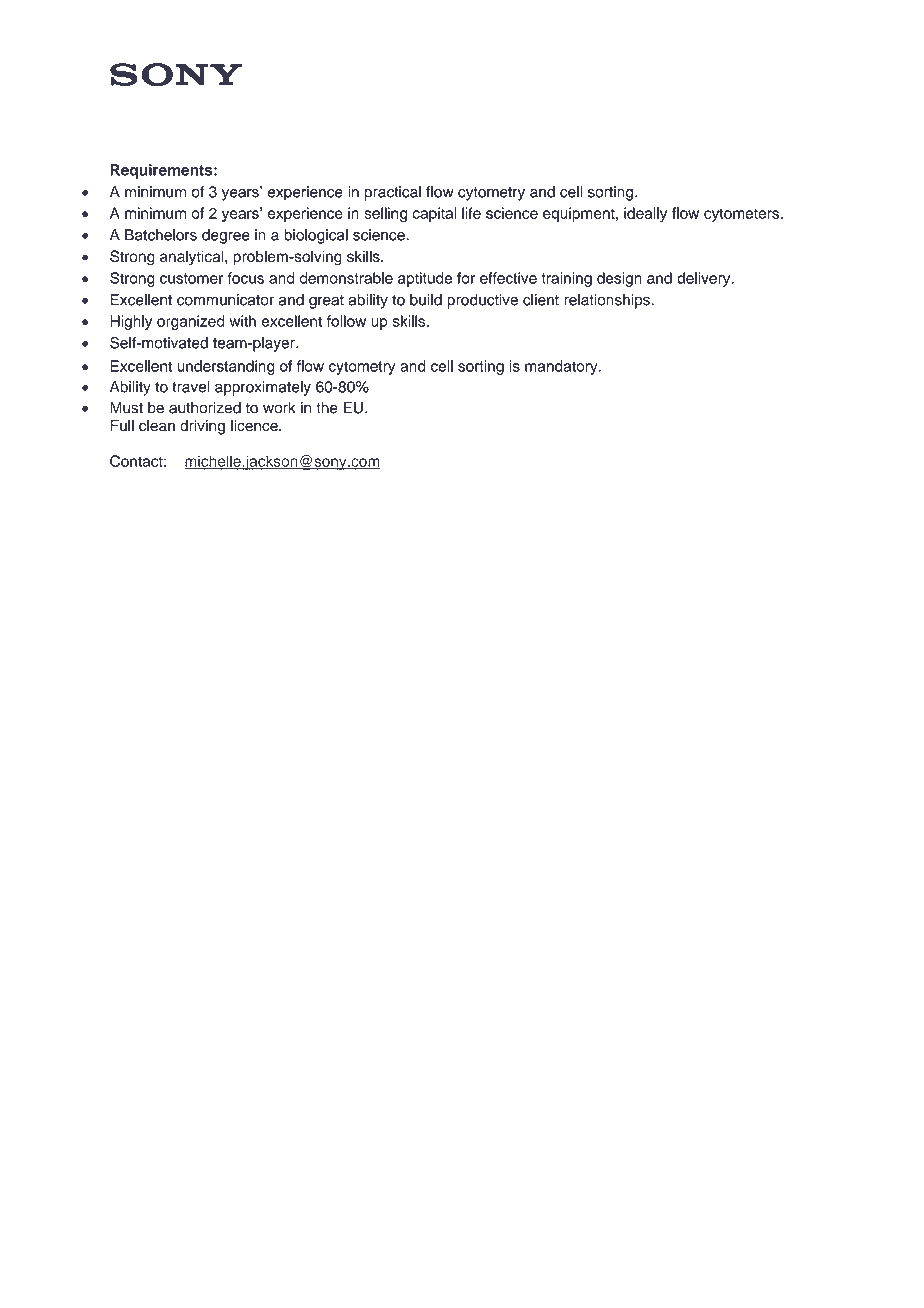 The height and width of the document is (1308, 924). Describe the element at coordinates (346, 278) in the document. I see `demonstrable` at that location.
